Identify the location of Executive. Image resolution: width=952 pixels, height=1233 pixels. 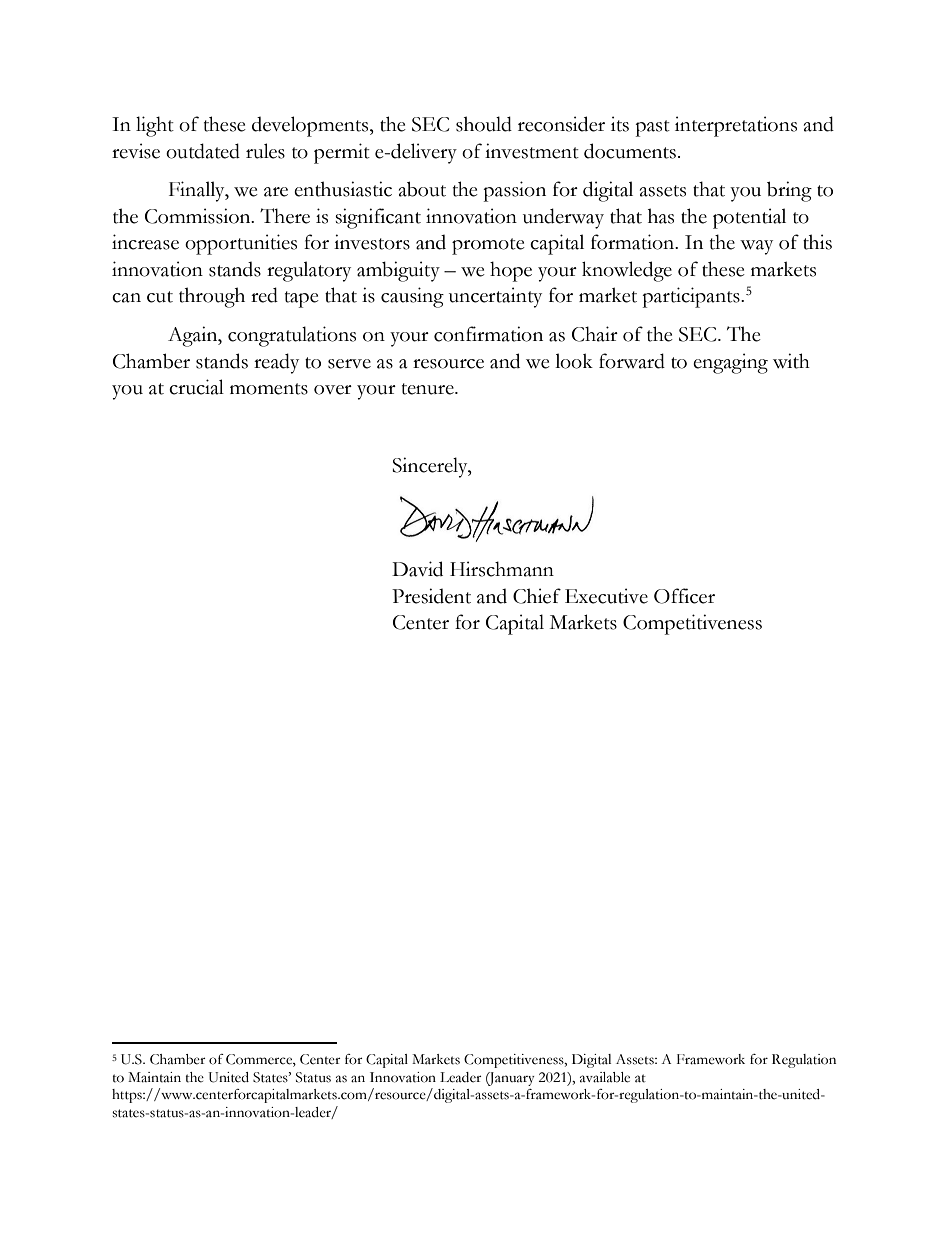
(606, 596).
